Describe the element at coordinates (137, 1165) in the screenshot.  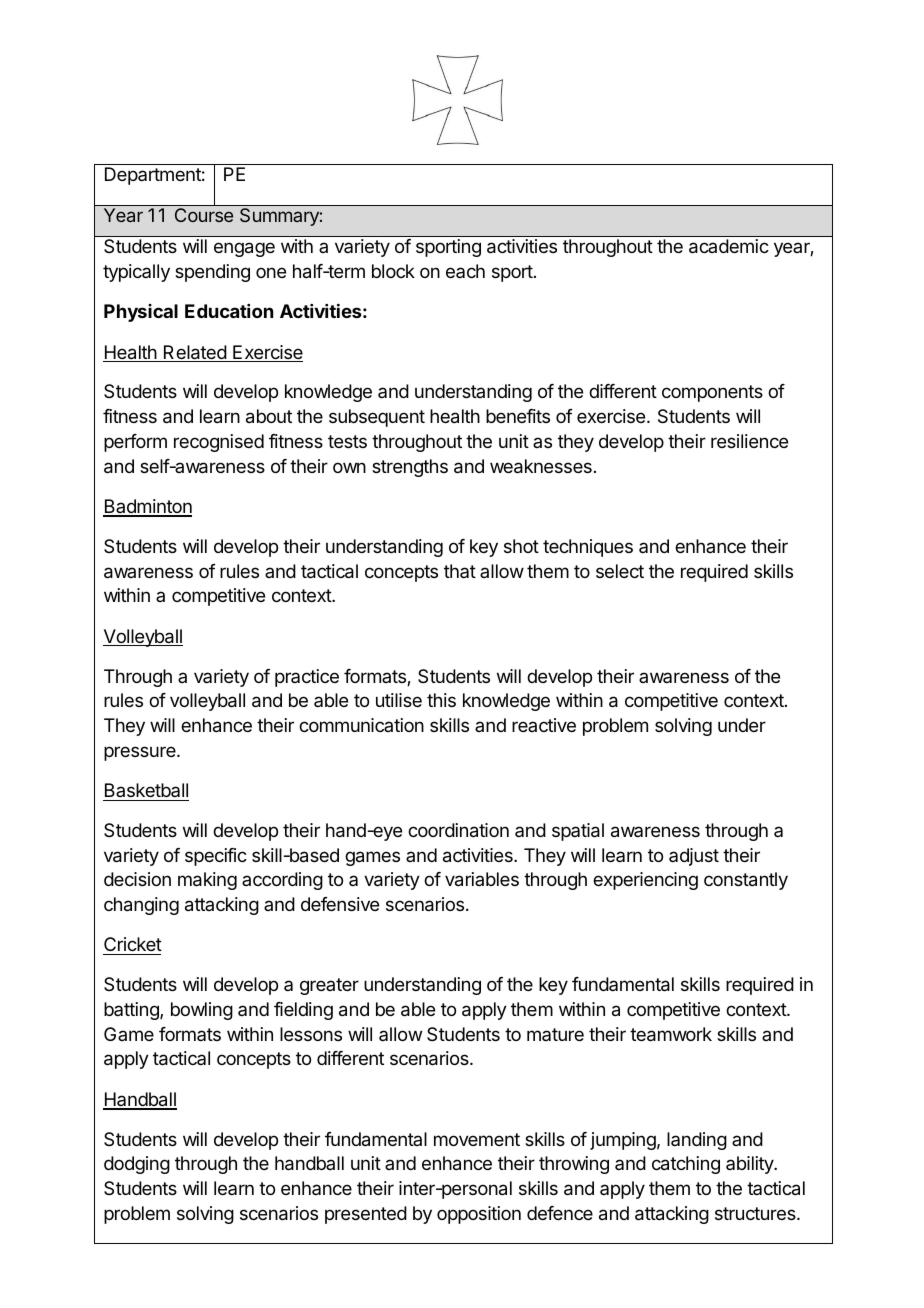
I see `dodging` at that location.
